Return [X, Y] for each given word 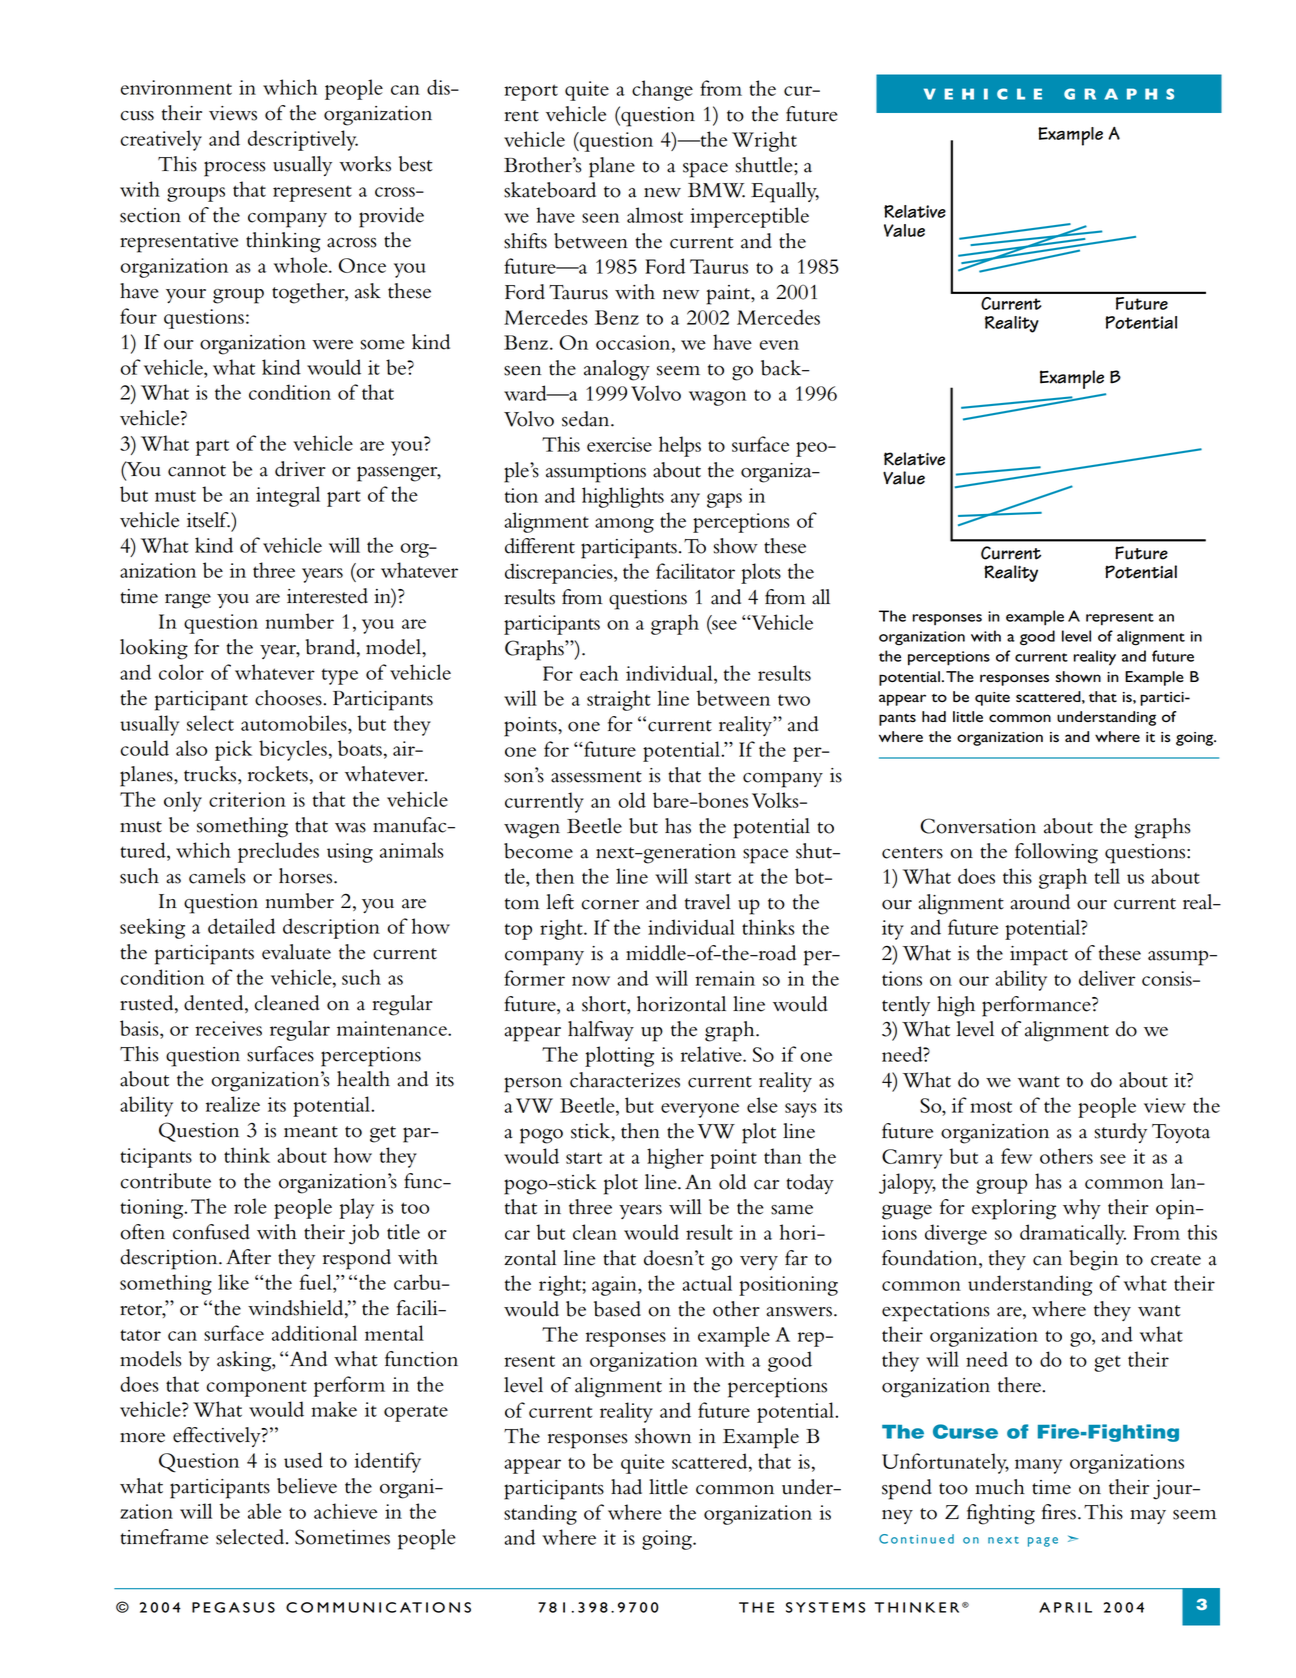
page [1043, 1542]
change [662, 90]
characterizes [625, 1080]
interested [327, 596]
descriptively [303, 140]
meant [311, 1132]
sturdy [1121, 1133]
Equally [785, 192]
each [599, 673]
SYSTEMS [825, 1607]
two [794, 700]
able [264, 1511]
